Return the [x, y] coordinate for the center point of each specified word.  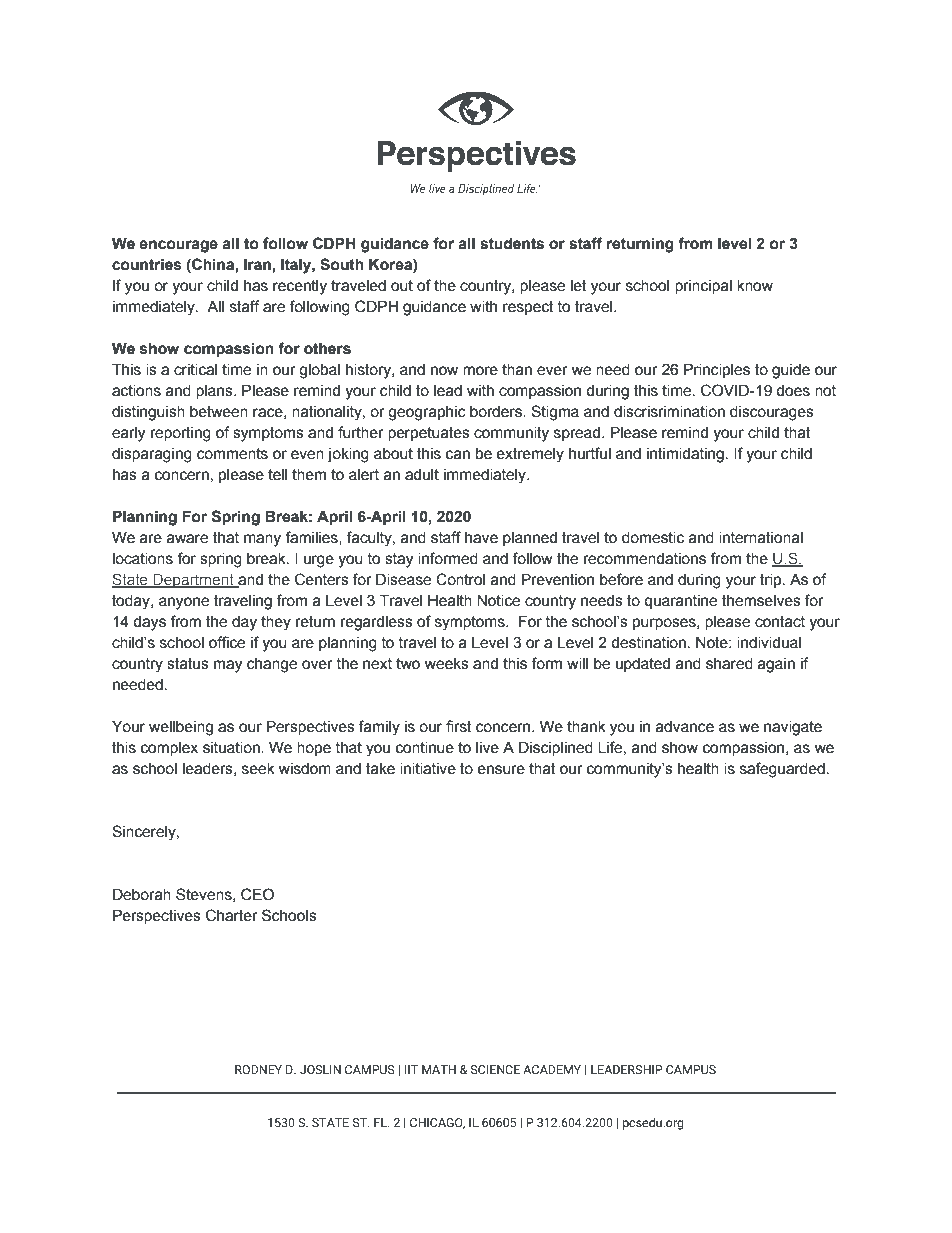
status [188, 664]
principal [703, 287]
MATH [439, 1069]
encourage [178, 246]
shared [729, 664]
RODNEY [258, 1069]
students [512, 243]
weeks [447, 664]
